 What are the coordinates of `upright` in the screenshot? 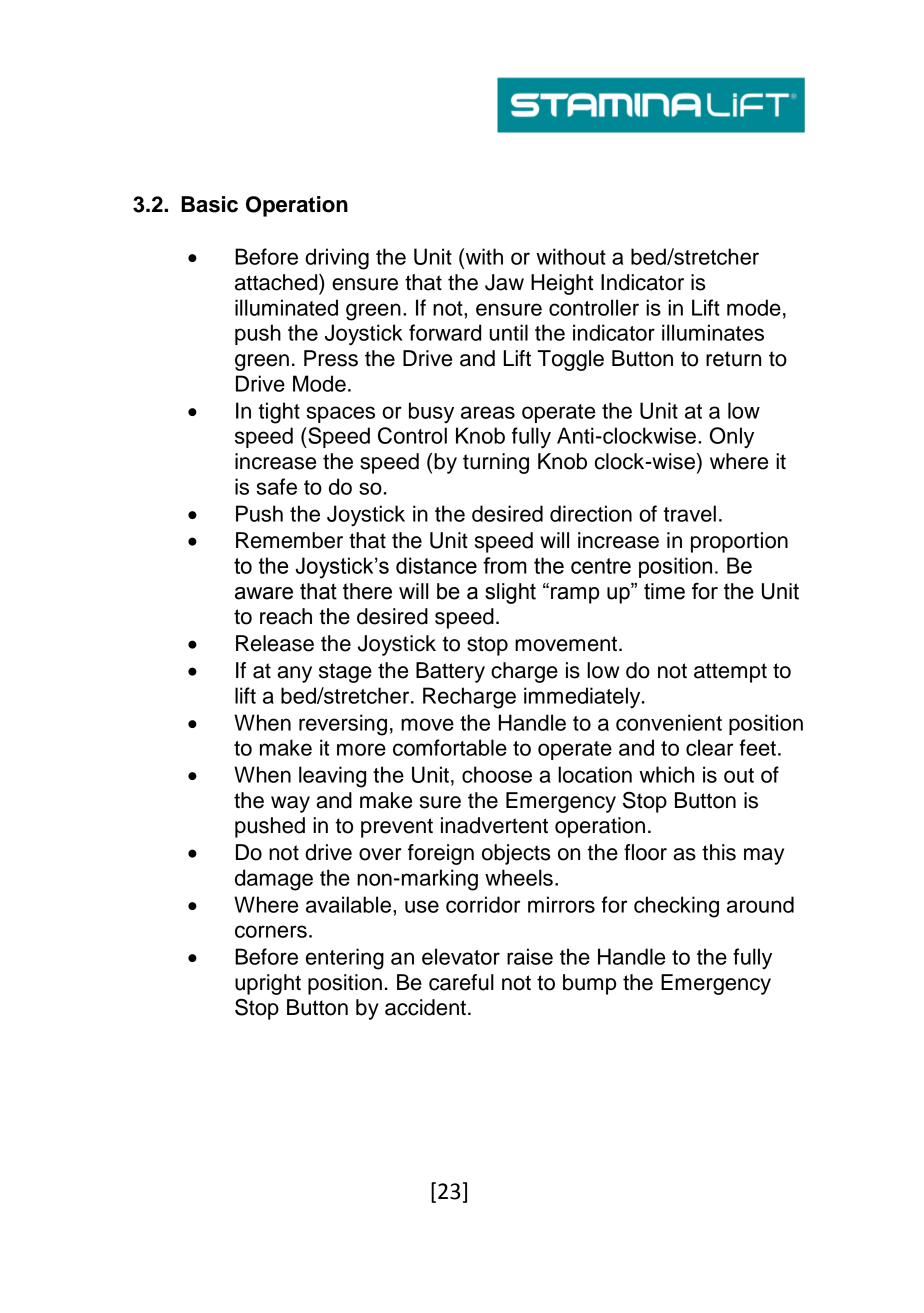 It's located at (268, 984).
